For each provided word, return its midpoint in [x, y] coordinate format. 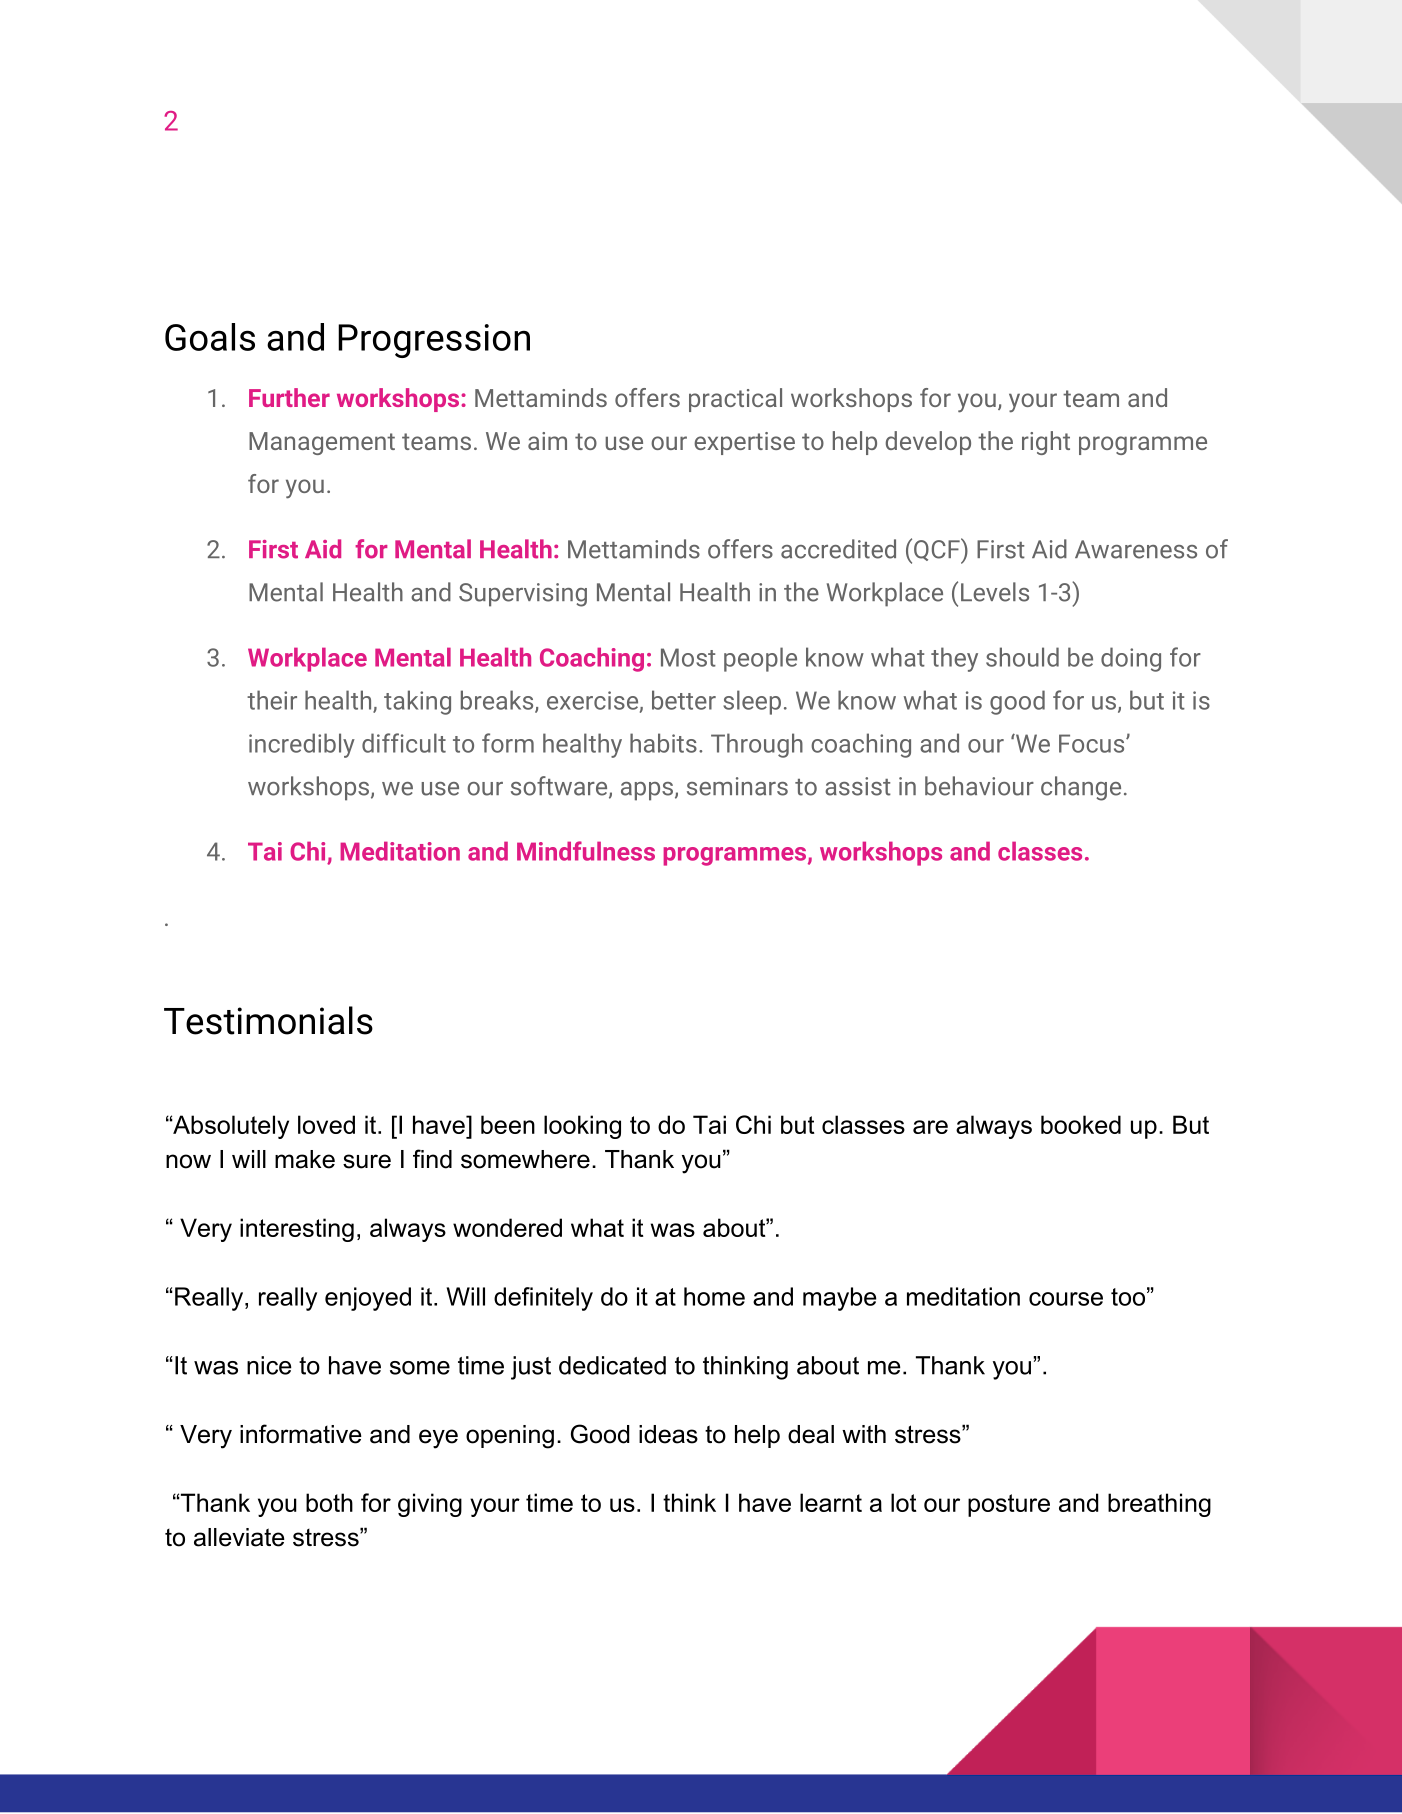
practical [735, 400]
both [329, 1502]
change [1081, 788]
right [1046, 443]
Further [289, 397]
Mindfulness [586, 851]
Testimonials [268, 1020]
